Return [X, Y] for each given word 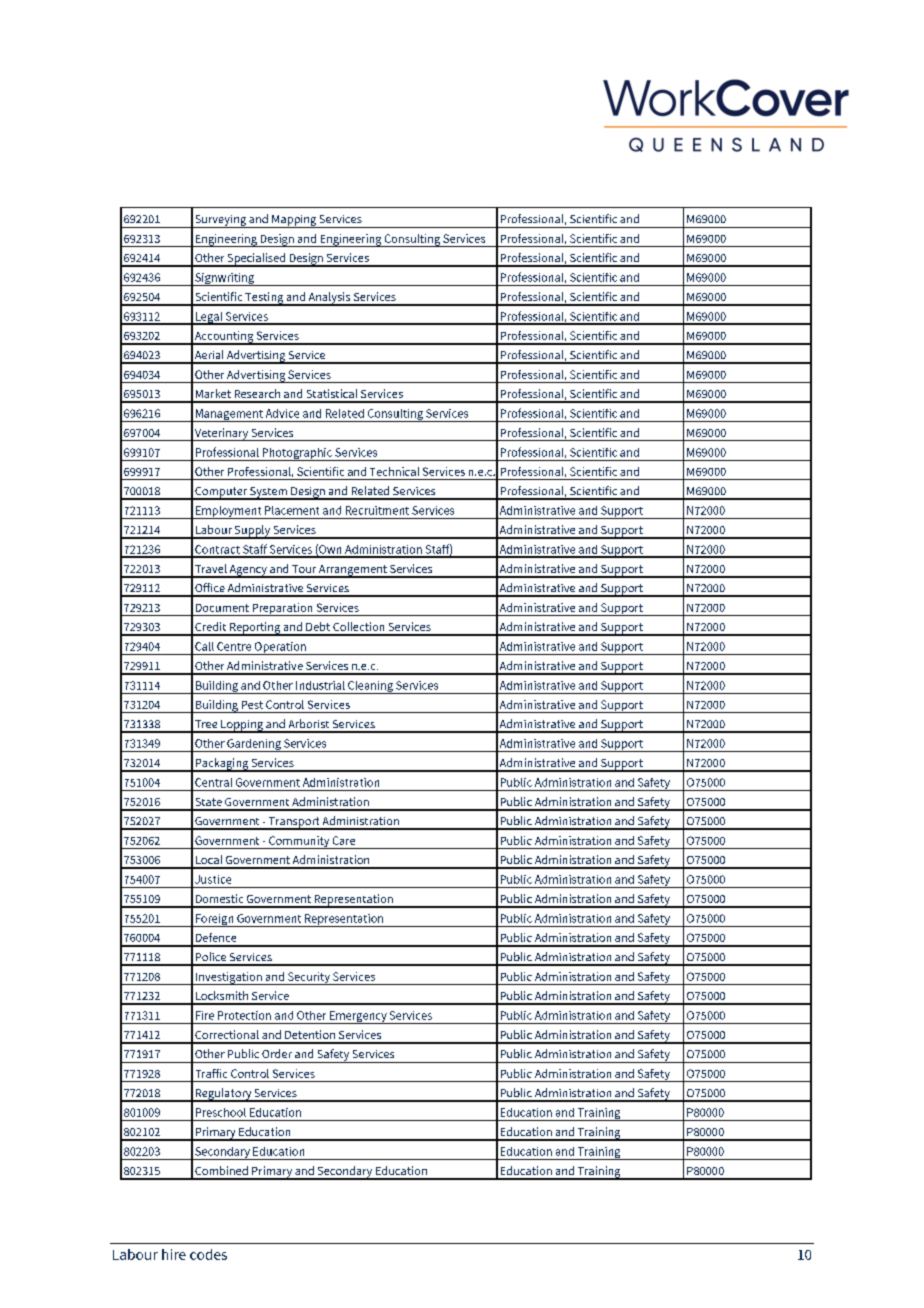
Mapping [294, 221]
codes [208, 1254]
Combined [221, 1170]
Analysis [329, 299]
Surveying [220, 221]
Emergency [358, 1017]
